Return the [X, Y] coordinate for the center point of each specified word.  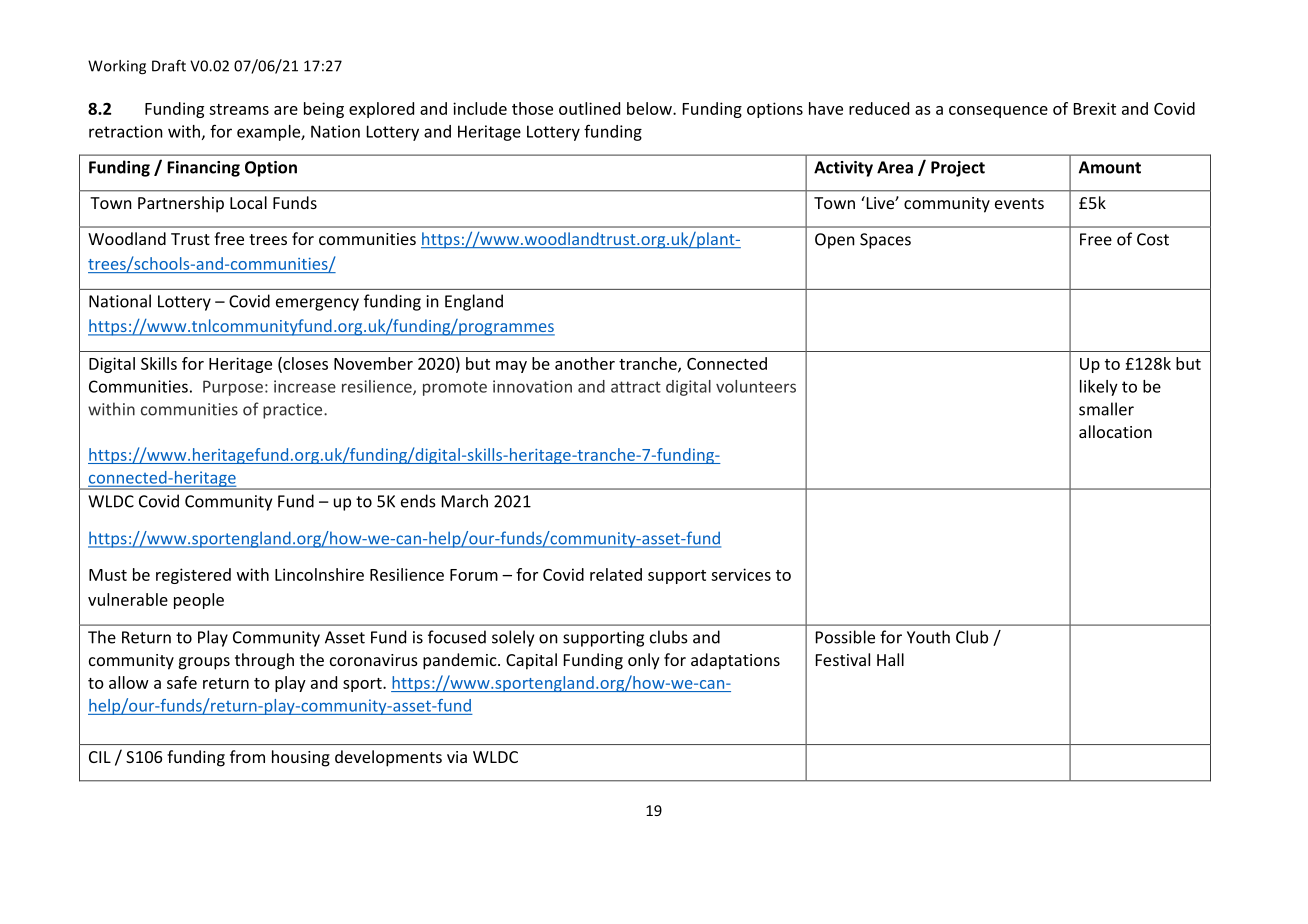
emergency [317, 304]
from [247, 756]
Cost [1153, 239]
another [585, 363]
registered [193, 576]
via [457, 757]
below [650, 108]
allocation [1115, 431]
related [616, 574]
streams [239, 109]
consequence [998, 112]
